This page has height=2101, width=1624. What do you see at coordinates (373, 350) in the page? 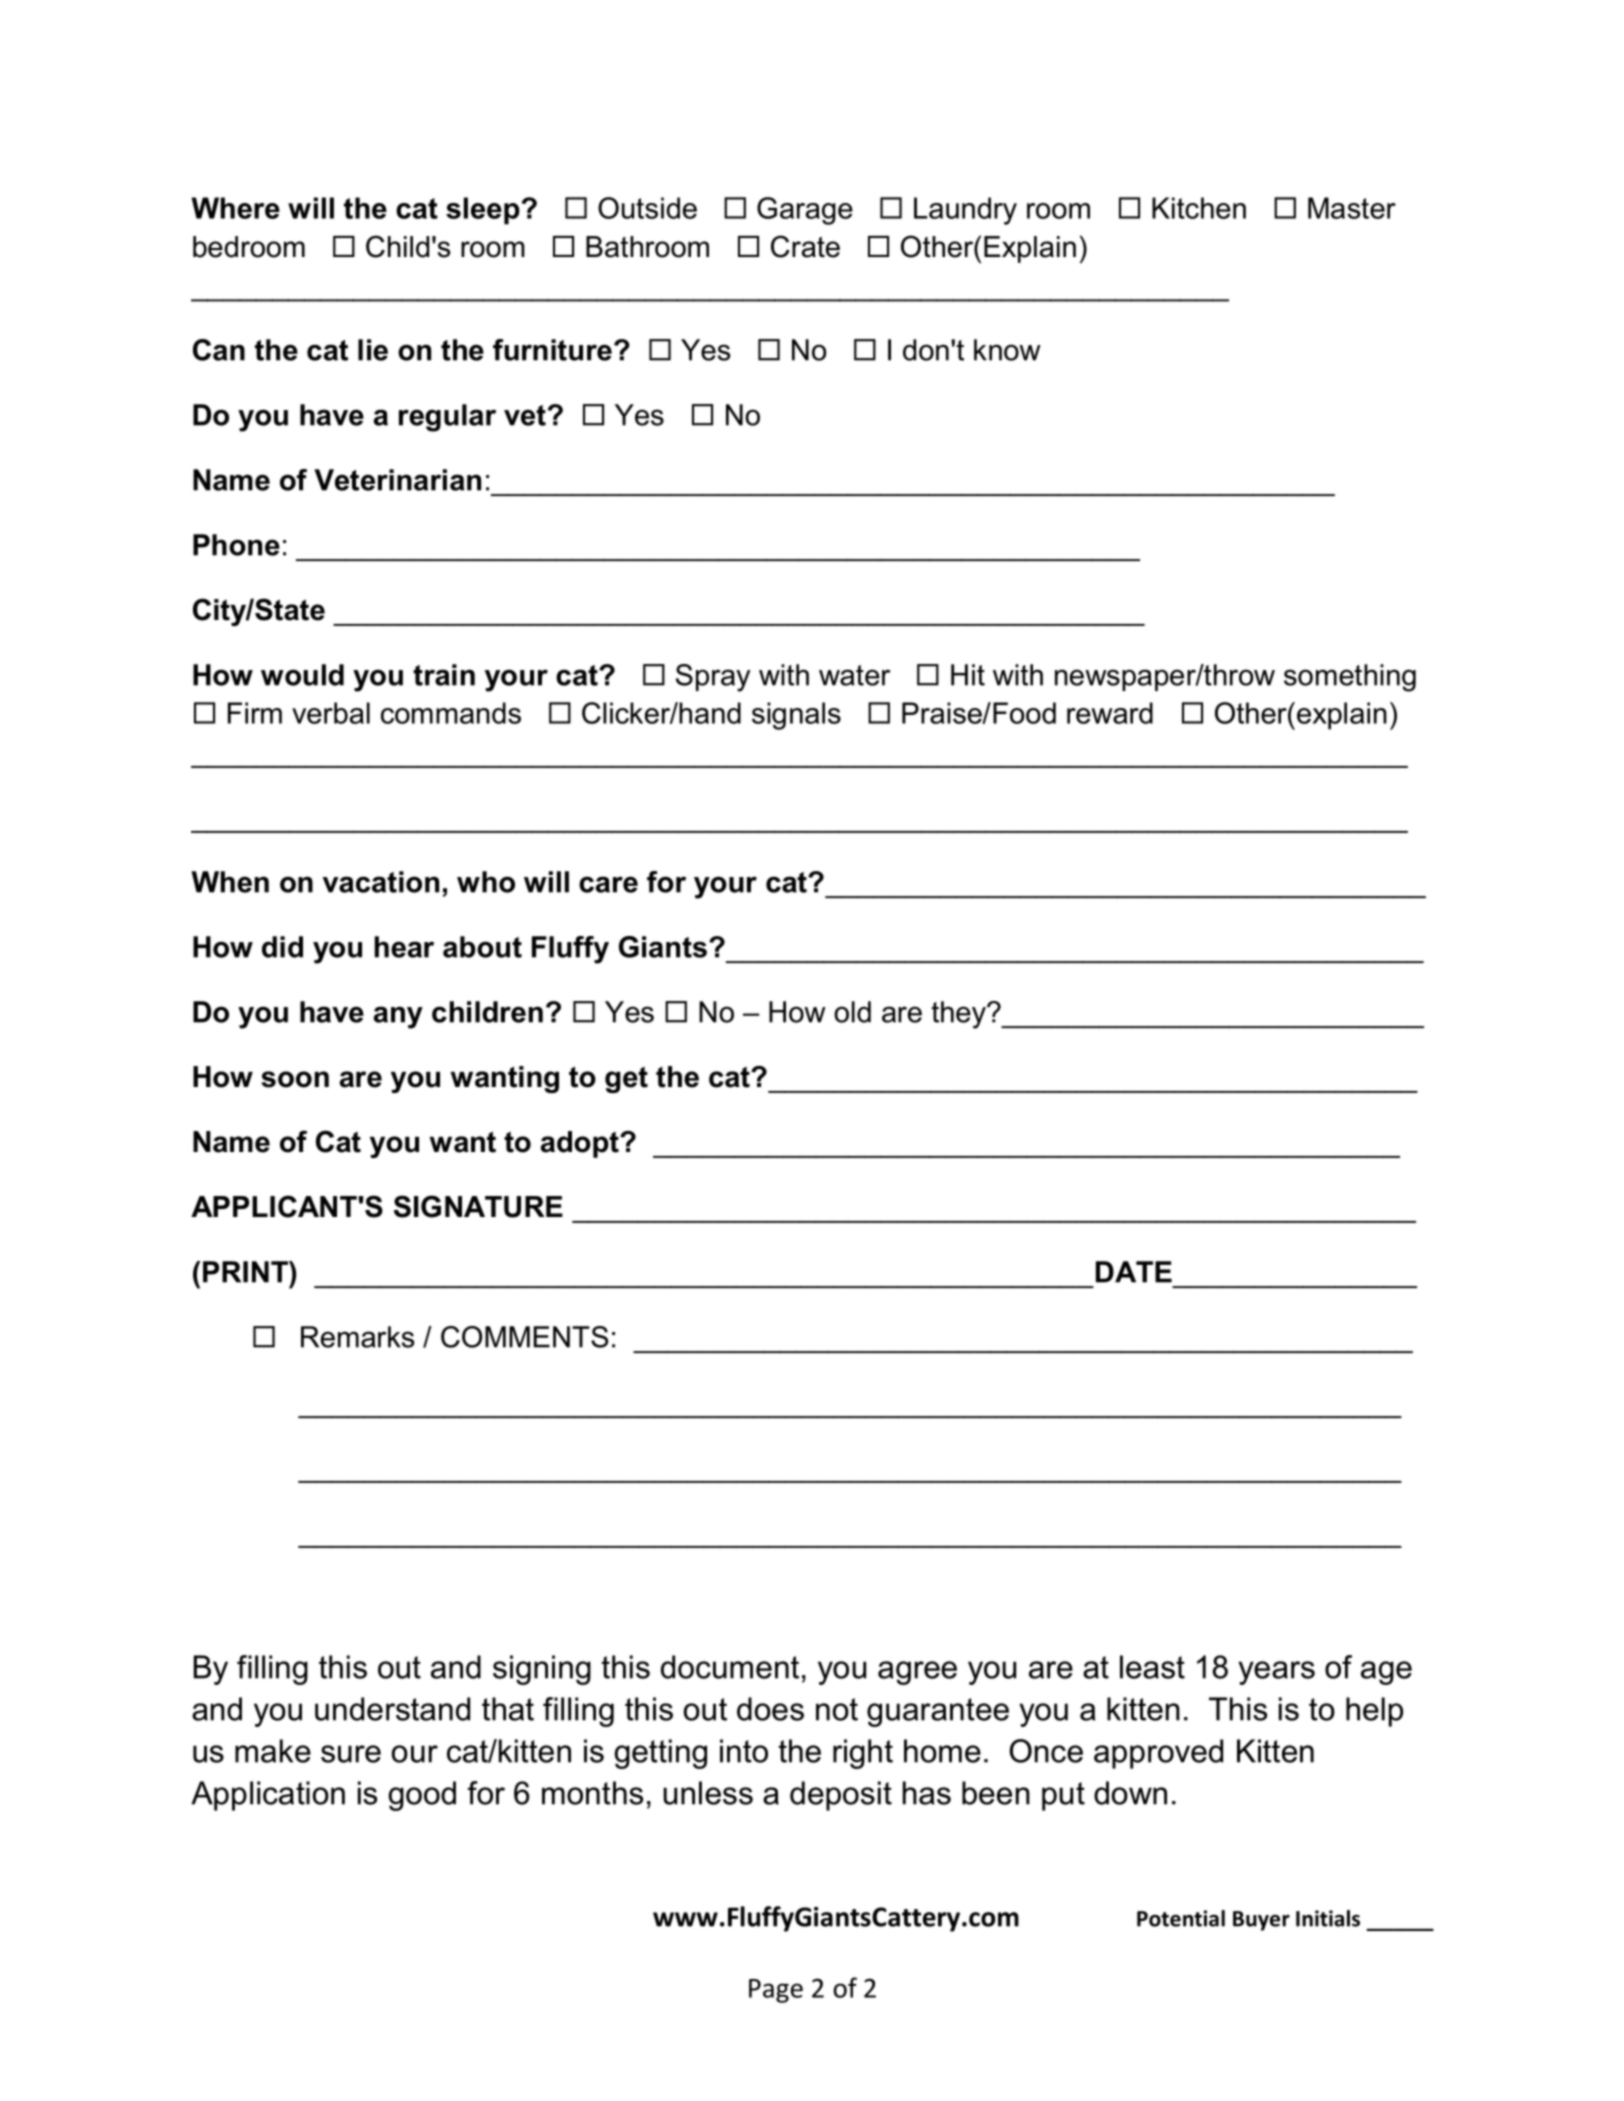
I see `lie` at bounding box center [373, 350].
